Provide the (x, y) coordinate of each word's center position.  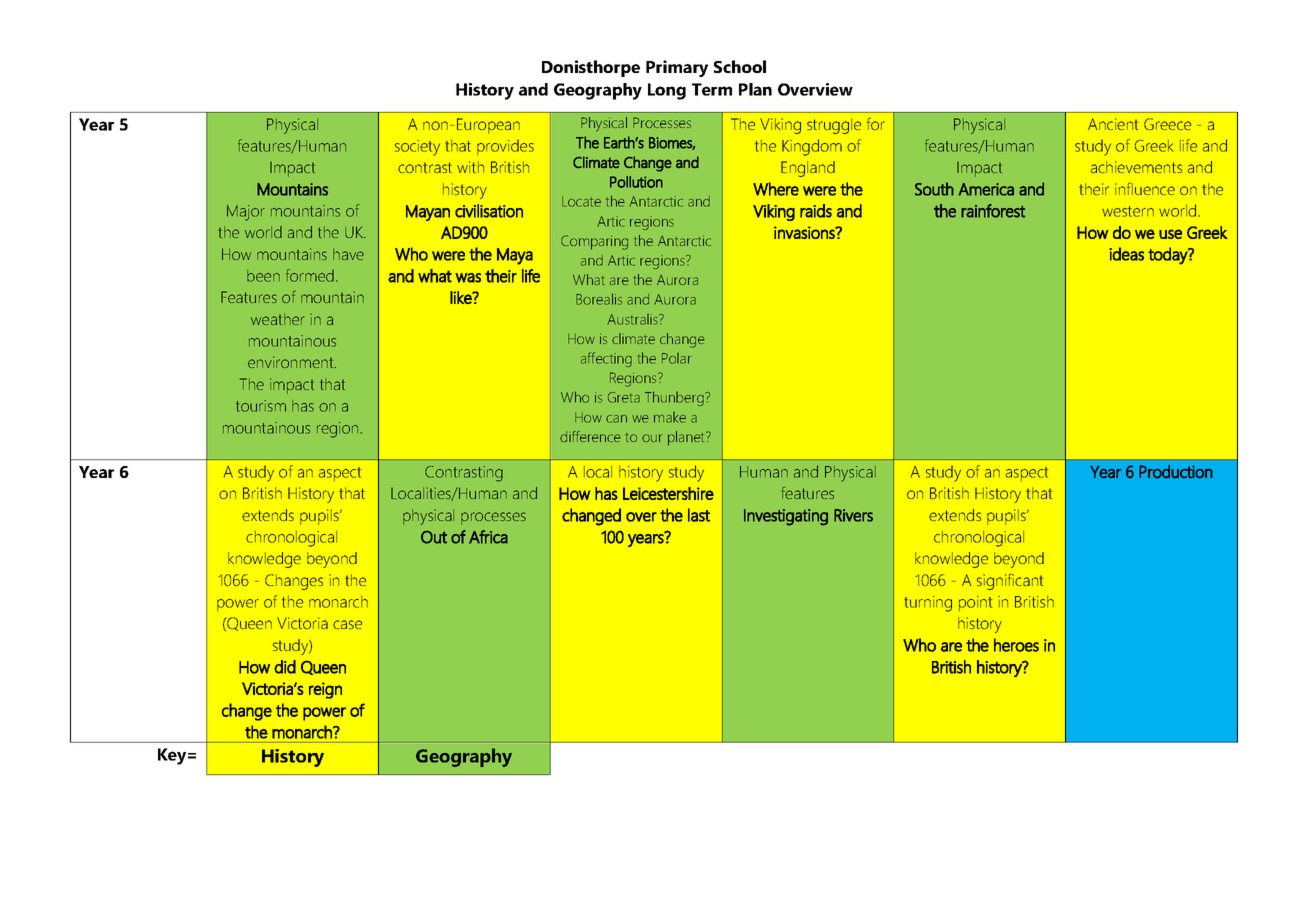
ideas (1126, 254)
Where (776, 189)
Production (1176, 472)
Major (246, 213)
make (670, 417)
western (1128, 211)
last (699, 515)
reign (325, 690)
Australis (633, 319)
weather (277, 319)
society (417, 148)
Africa (488, 537)
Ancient (1113, 124)
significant (1010, 581)
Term (712, 89)
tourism (261, 406)
